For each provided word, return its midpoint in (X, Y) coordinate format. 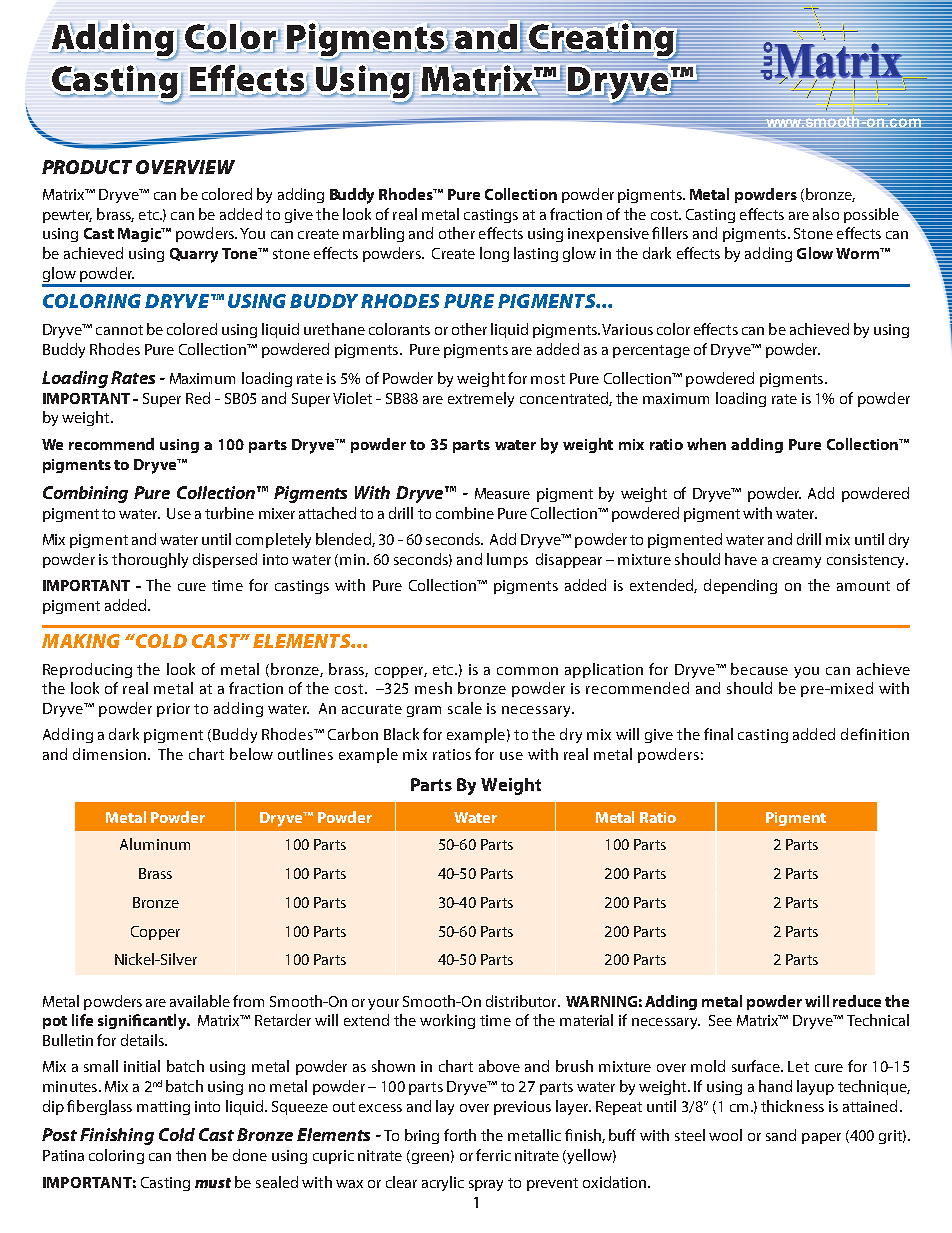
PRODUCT (87, 167)
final (718, 734)
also (826, 214)
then (191, 1155)
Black (401, 734)
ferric (493, 1155)
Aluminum (155, 844)
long (494, 254)
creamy (797, 562)
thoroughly (150, 560)
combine (465, 513)
